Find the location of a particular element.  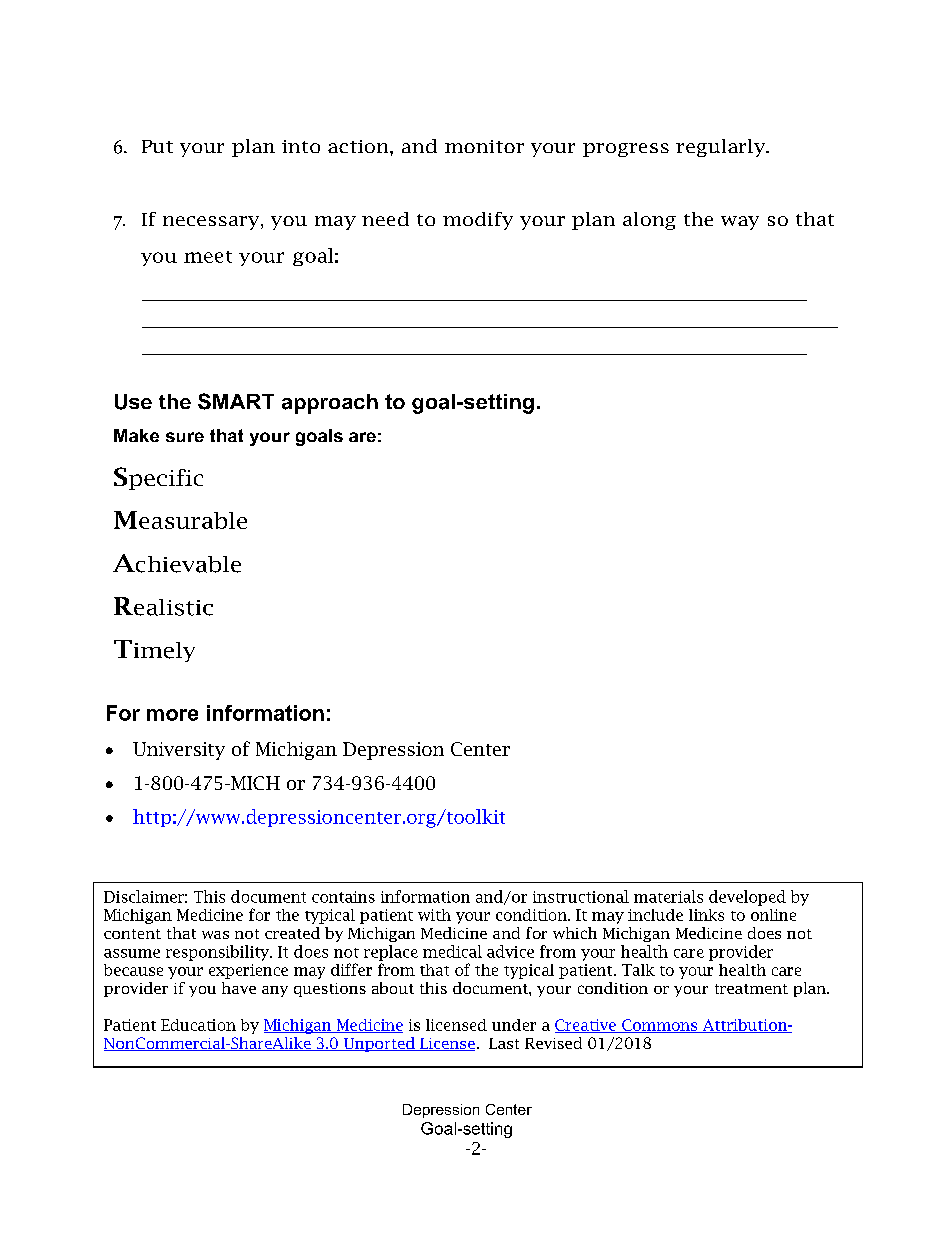

contains is located at coordinates (343, 897).
